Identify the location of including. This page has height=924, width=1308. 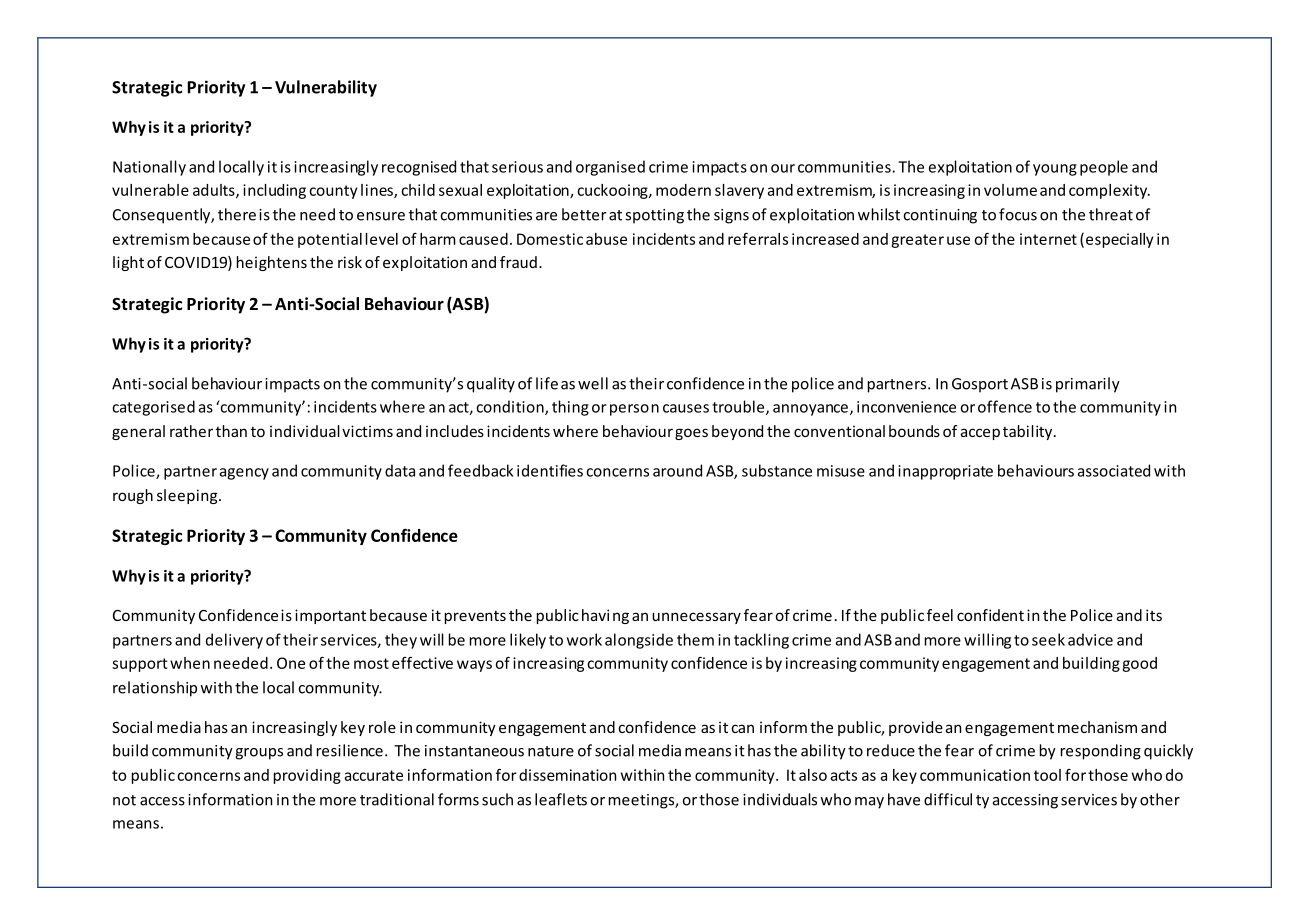
(274, 191).
